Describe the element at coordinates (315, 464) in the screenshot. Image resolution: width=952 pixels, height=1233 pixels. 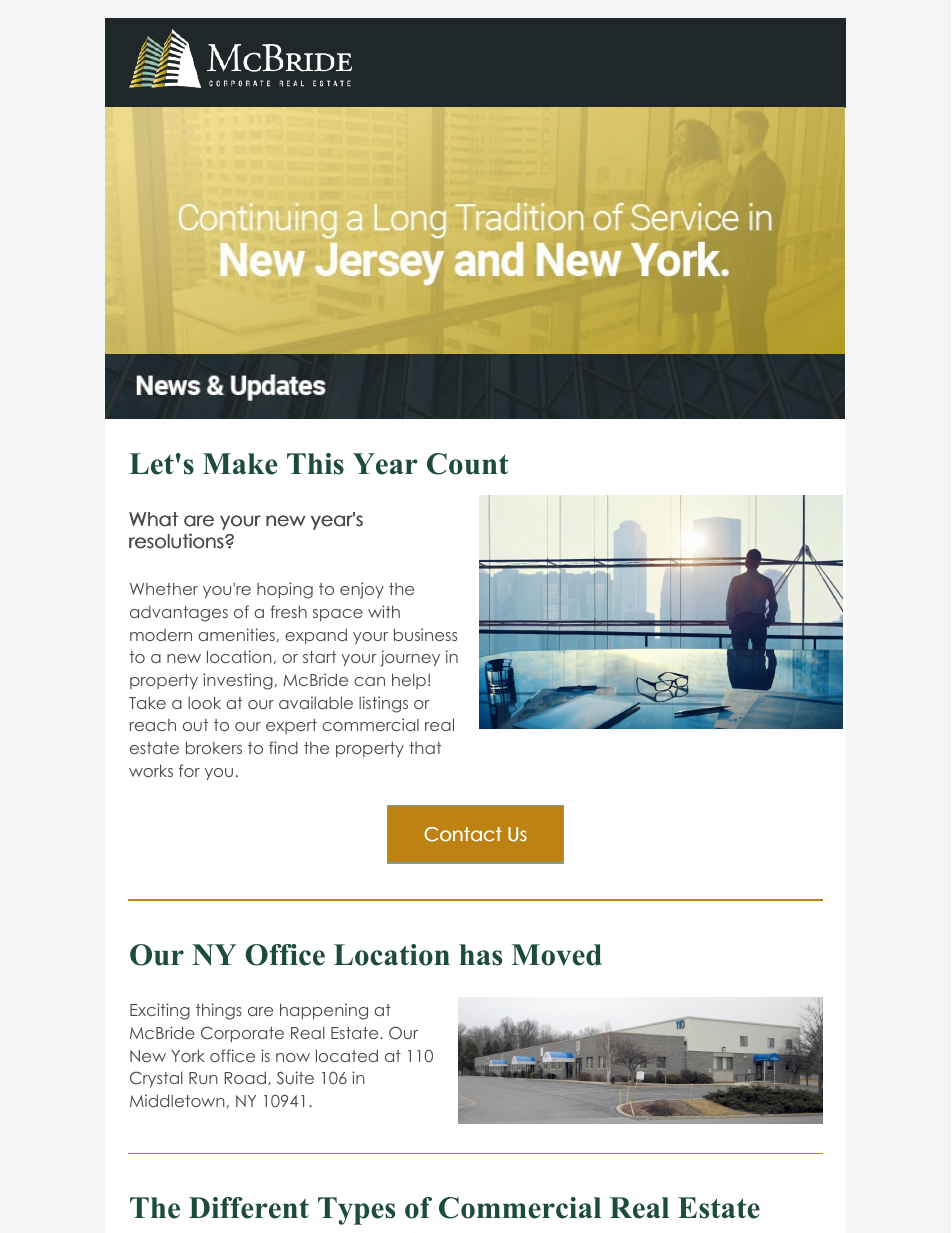
I see `This` at that location.
